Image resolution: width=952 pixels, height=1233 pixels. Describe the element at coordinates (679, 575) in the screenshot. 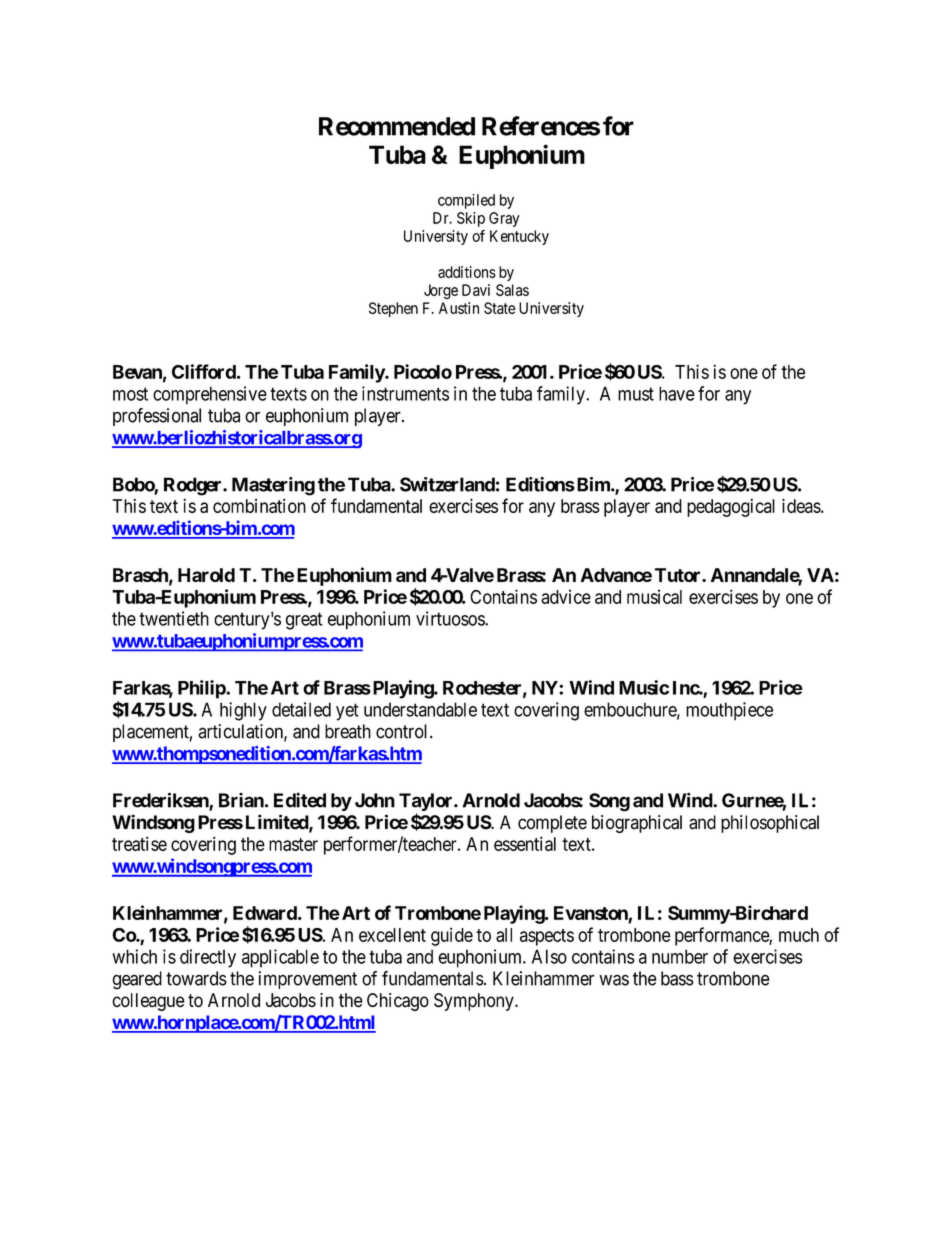

I see `Tutor` at that location.
